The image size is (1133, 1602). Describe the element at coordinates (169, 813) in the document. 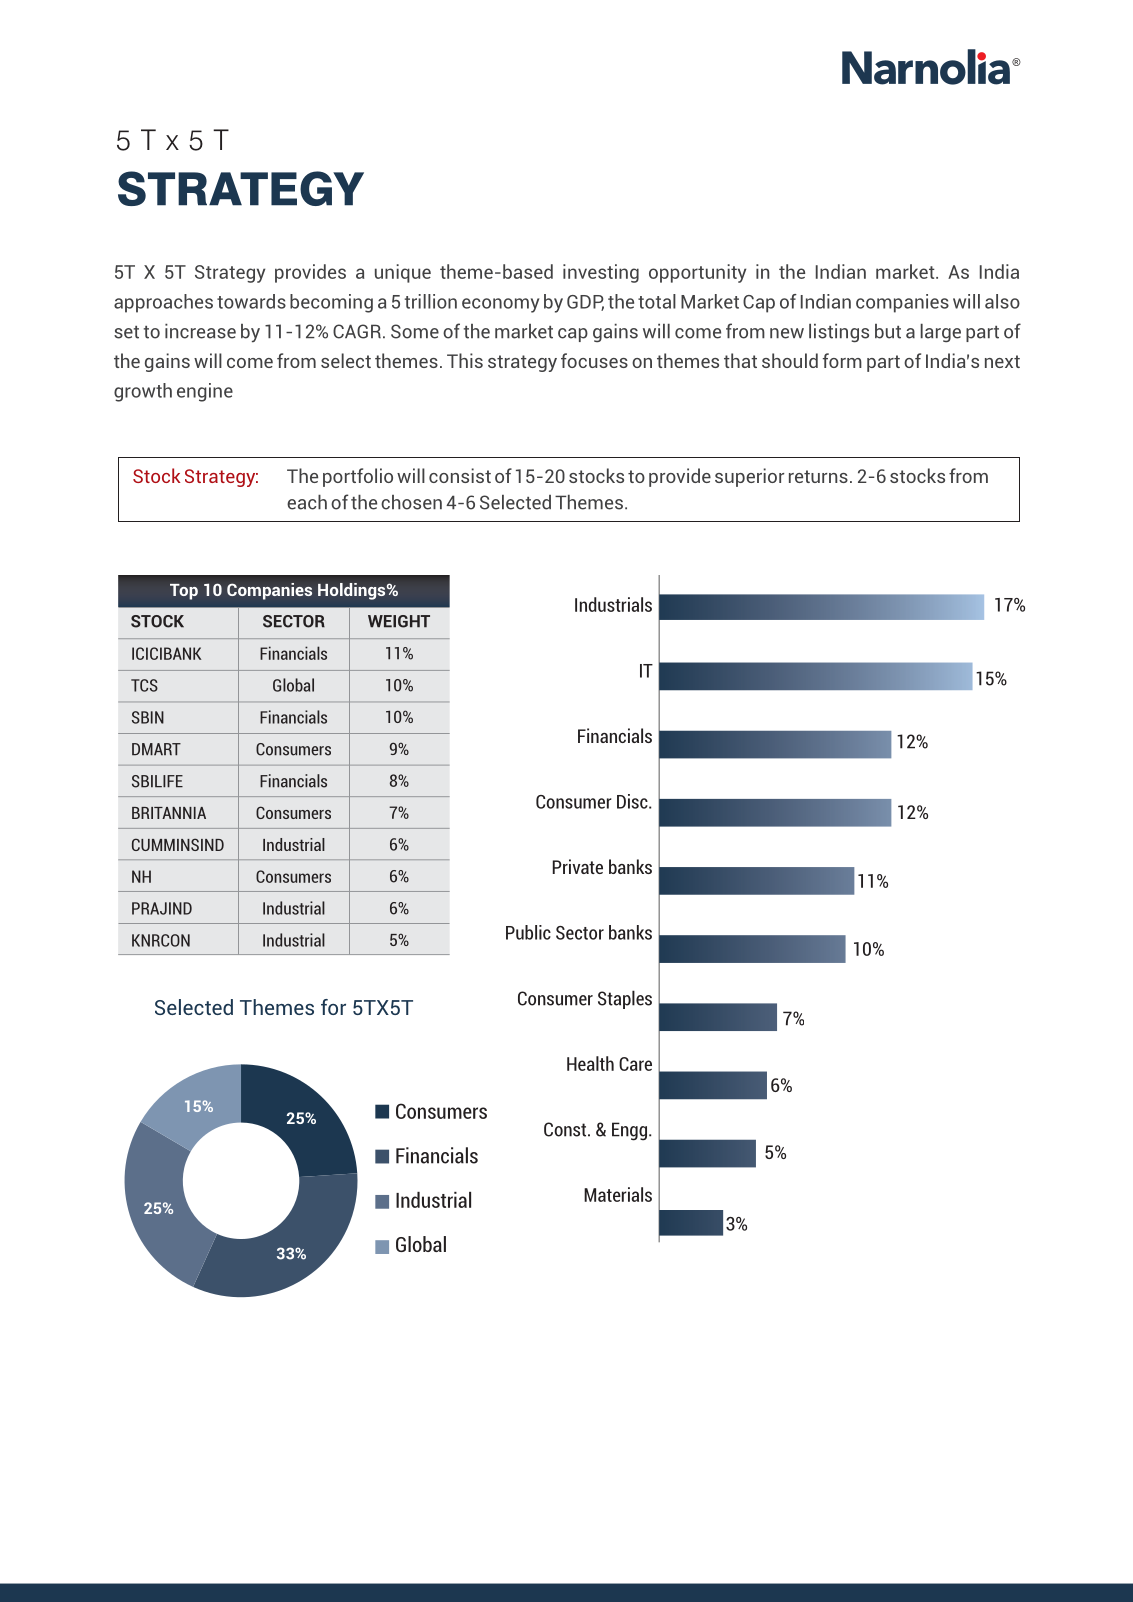

I see `BRITANNIA` at that location.
